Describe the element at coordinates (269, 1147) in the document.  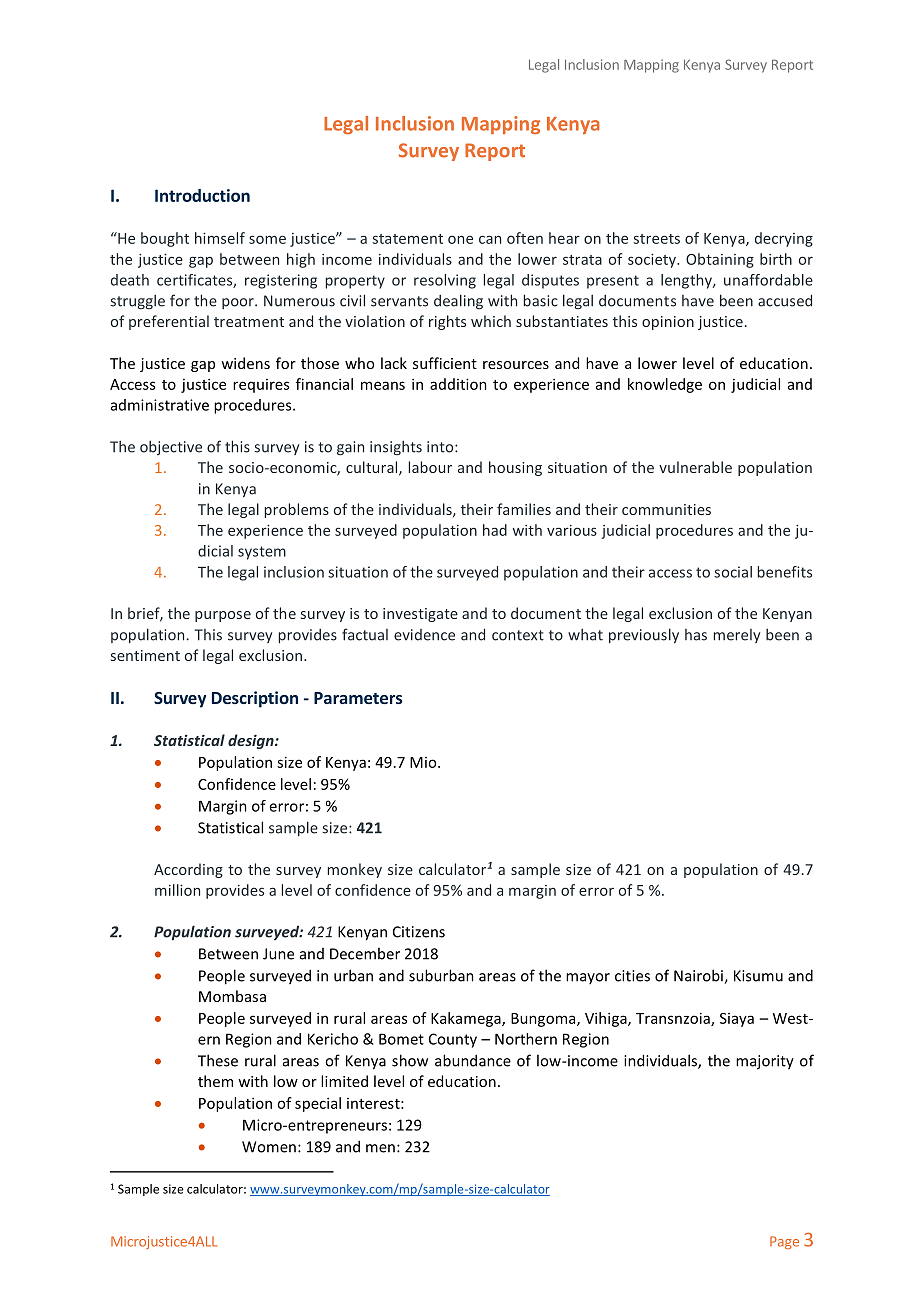
I see `Women` at that location.
